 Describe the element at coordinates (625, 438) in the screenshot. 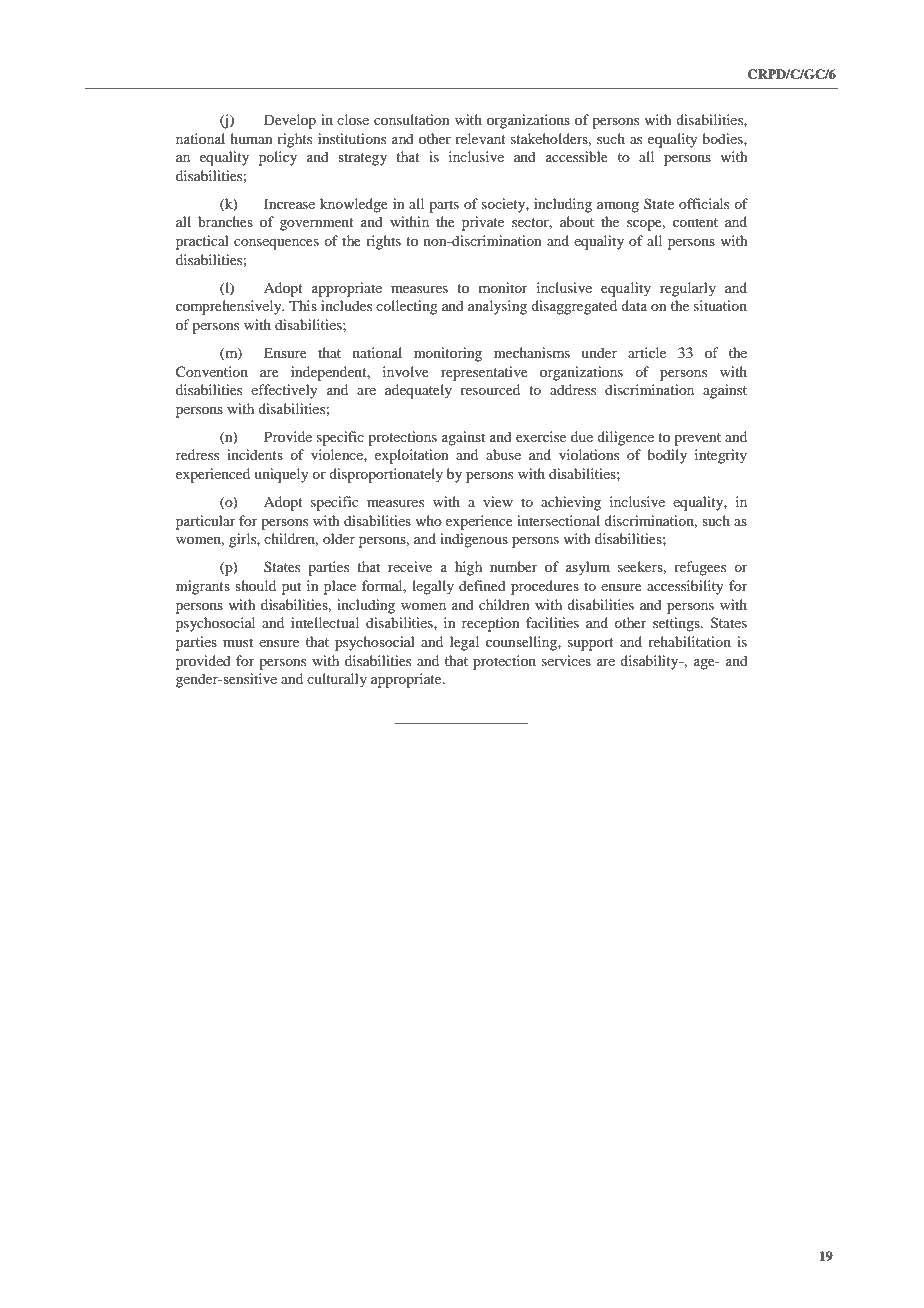

I see `diligence` at that location.
